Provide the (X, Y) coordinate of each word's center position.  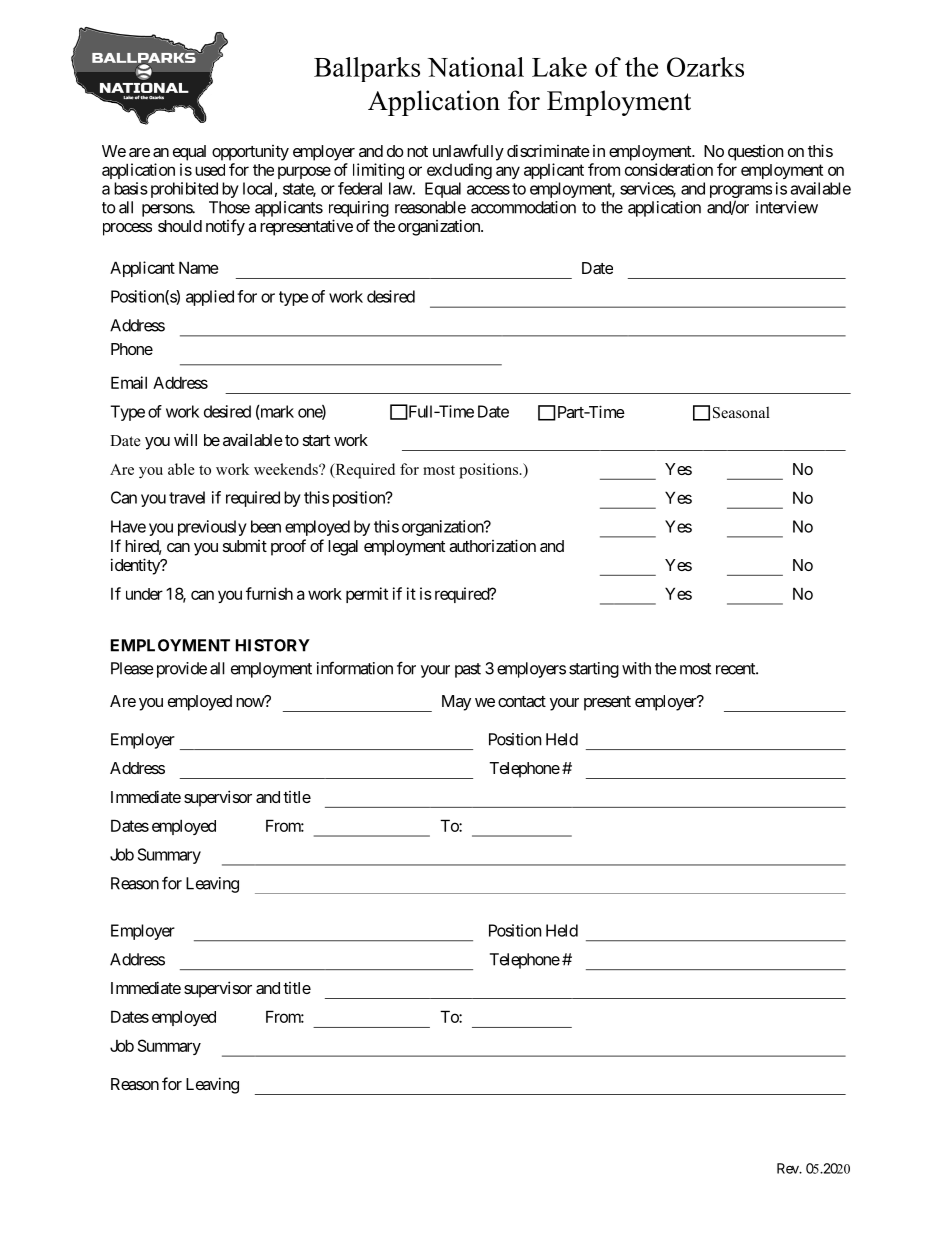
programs (741, 193)
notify (225, 227)
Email (129, 382)
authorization (492, 545)
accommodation (523, 207)
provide (180, 670)
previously (212, 528)
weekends (287, 469)
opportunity (250, 153)
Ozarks (705, 67)
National (476, 67)
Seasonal (741, 412)
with (636, 668)
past (468, 670)
